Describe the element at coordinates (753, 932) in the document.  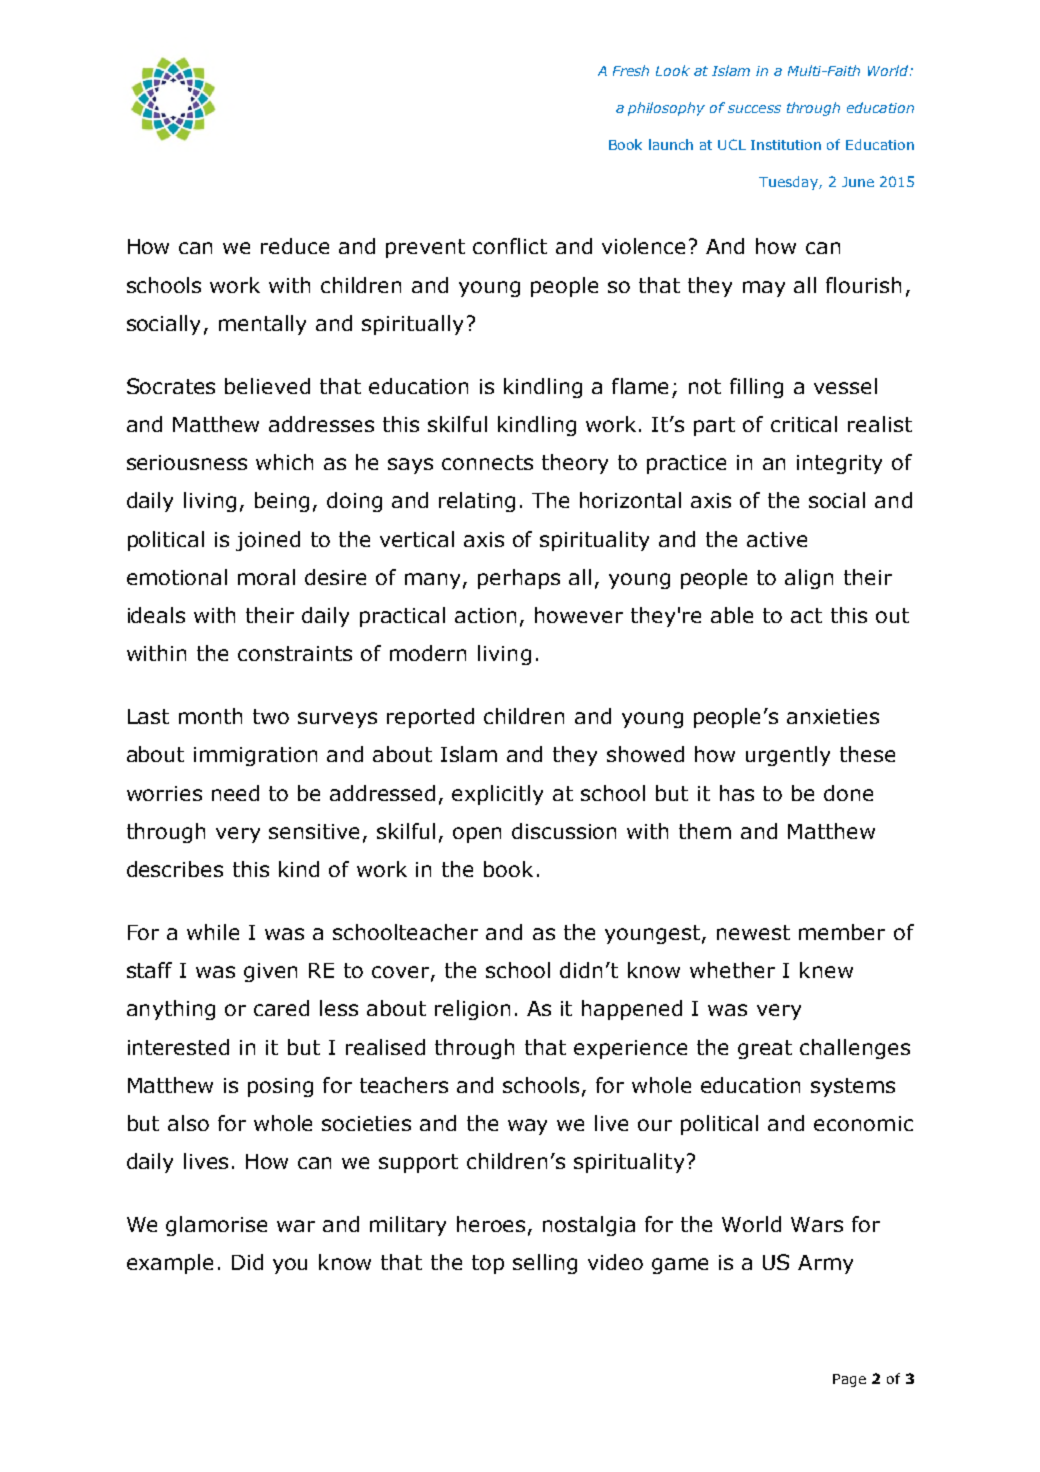
I see `newest` at that location.
